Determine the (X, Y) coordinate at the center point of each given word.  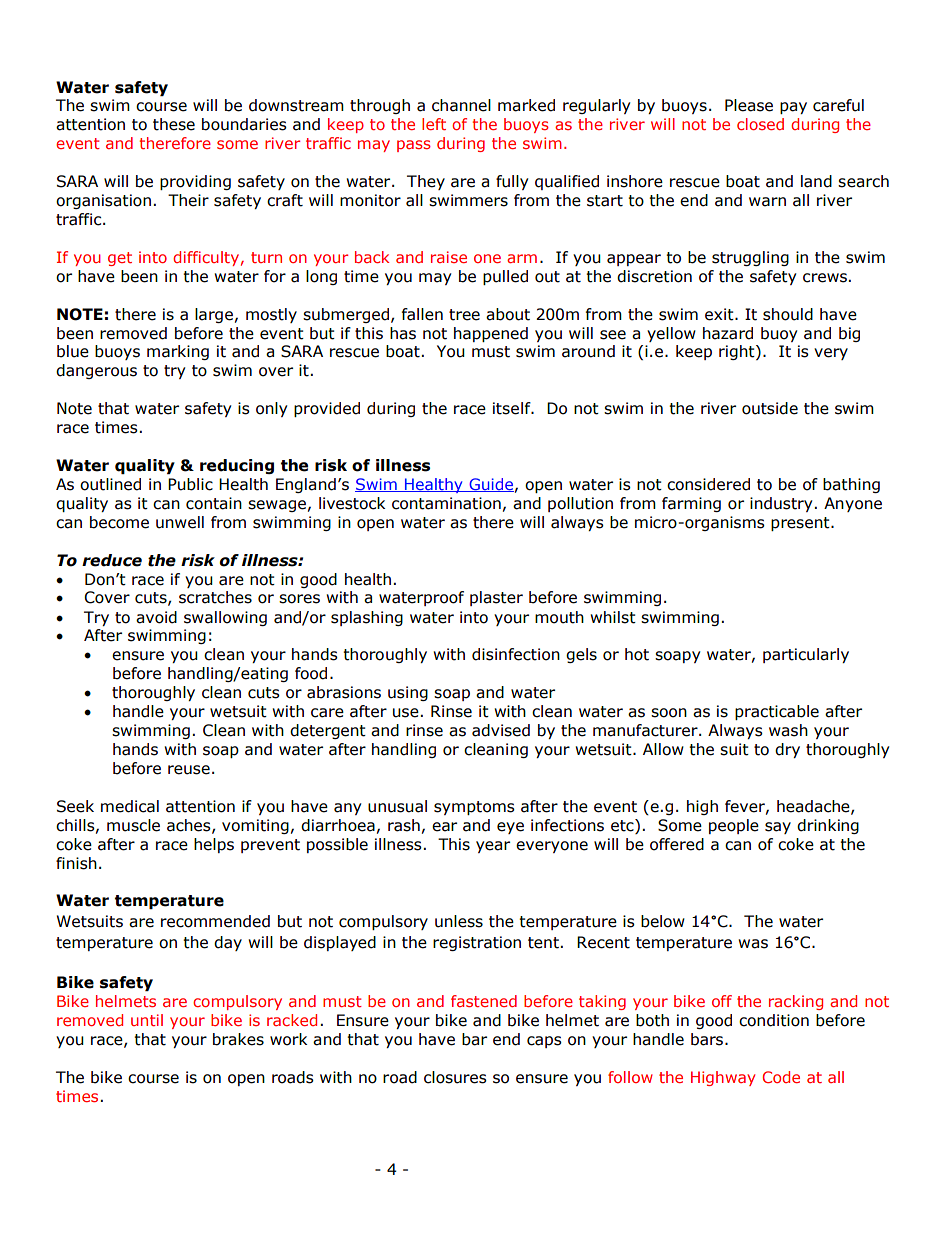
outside (770, 408)
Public (190, 484)
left (434, 124)
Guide (490, 485)
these (174, 124)
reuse (189, 770)
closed (760, 124)
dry (787, 750)
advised (501, 730)
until (147, 1020)
